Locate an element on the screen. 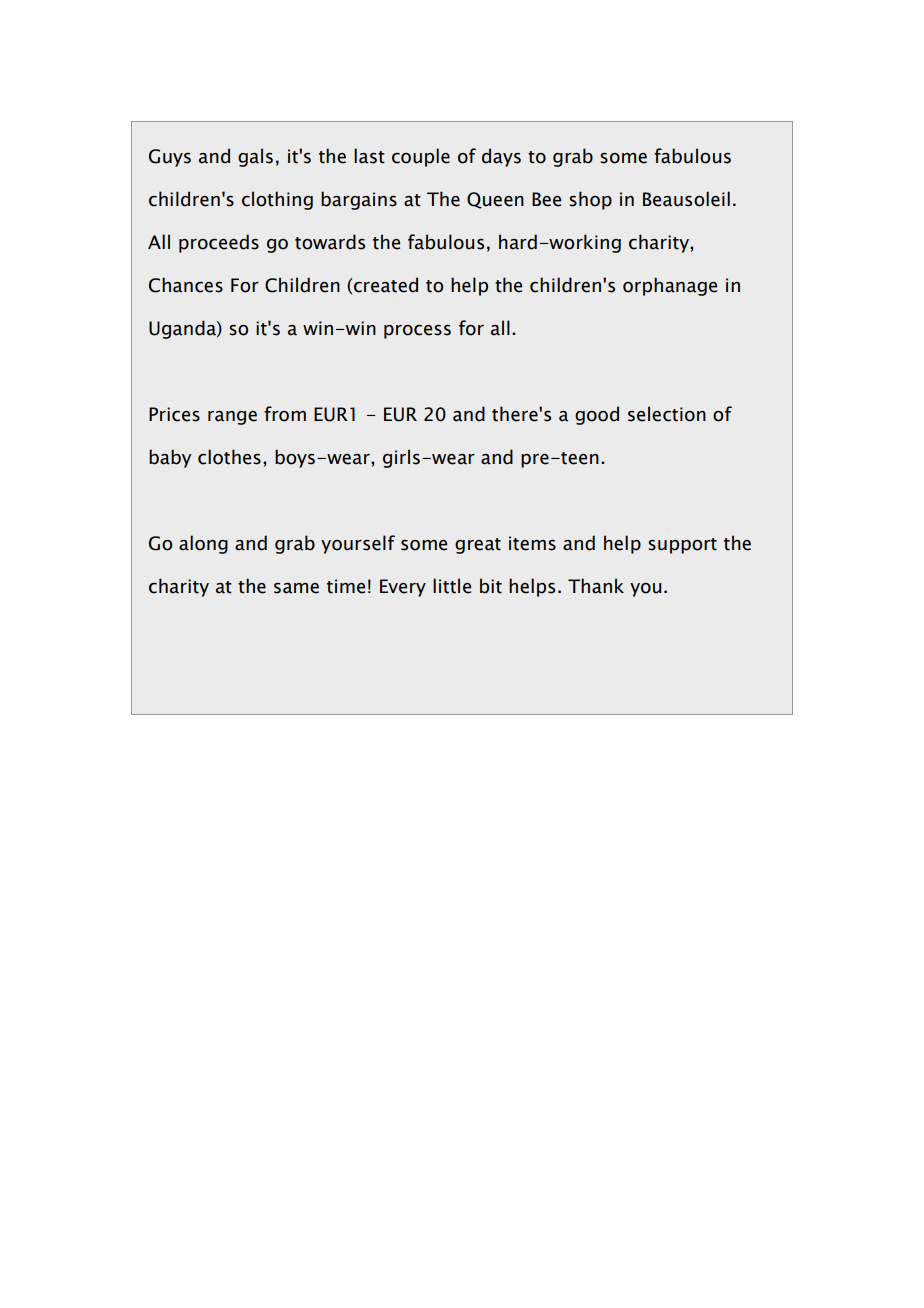  clothes is located at coordinates (229, 457).
